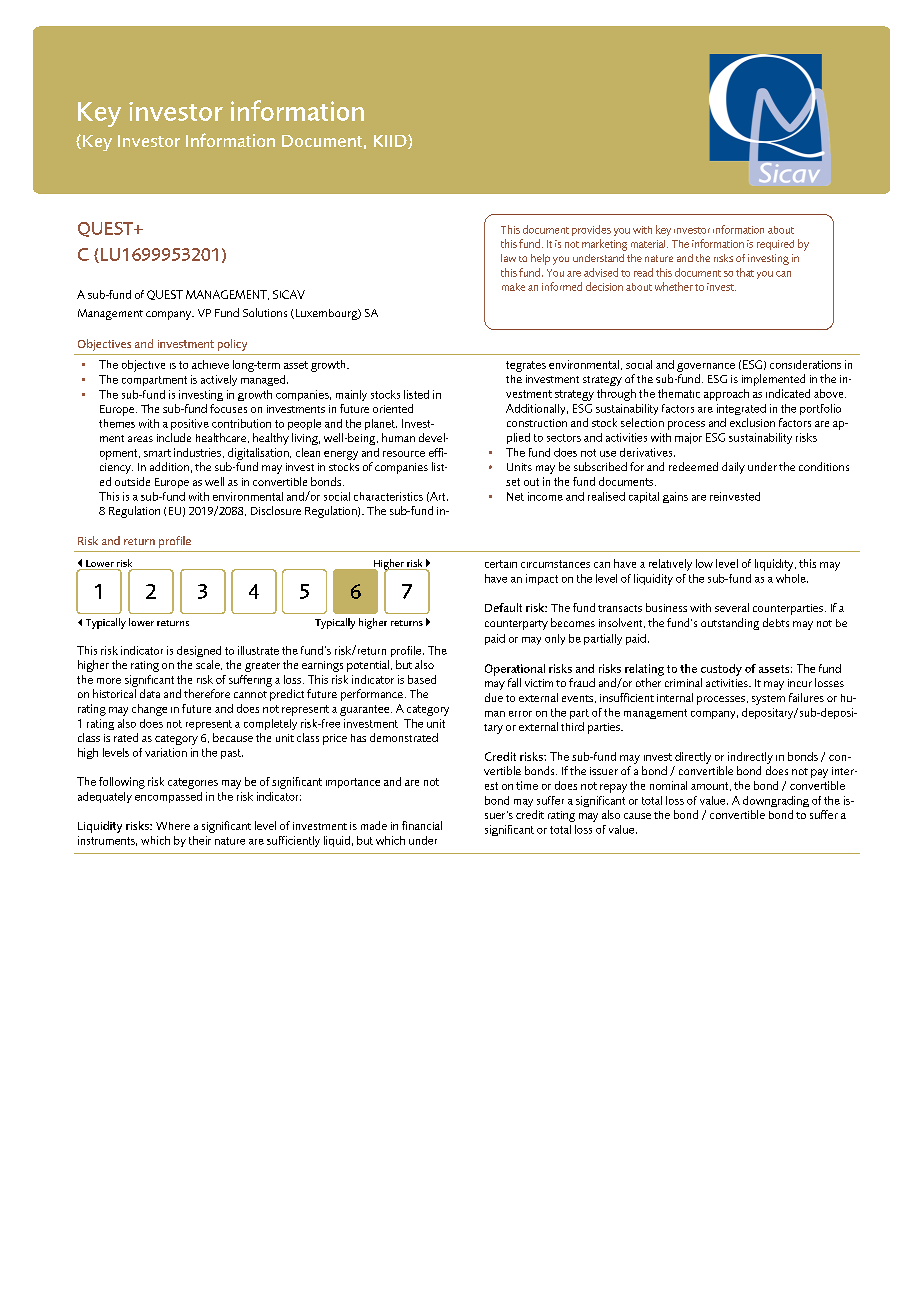 This image has height=1308, width=924. Describe the element at coordinates (265, 312) in the image. I see `Solutions` at that location.
